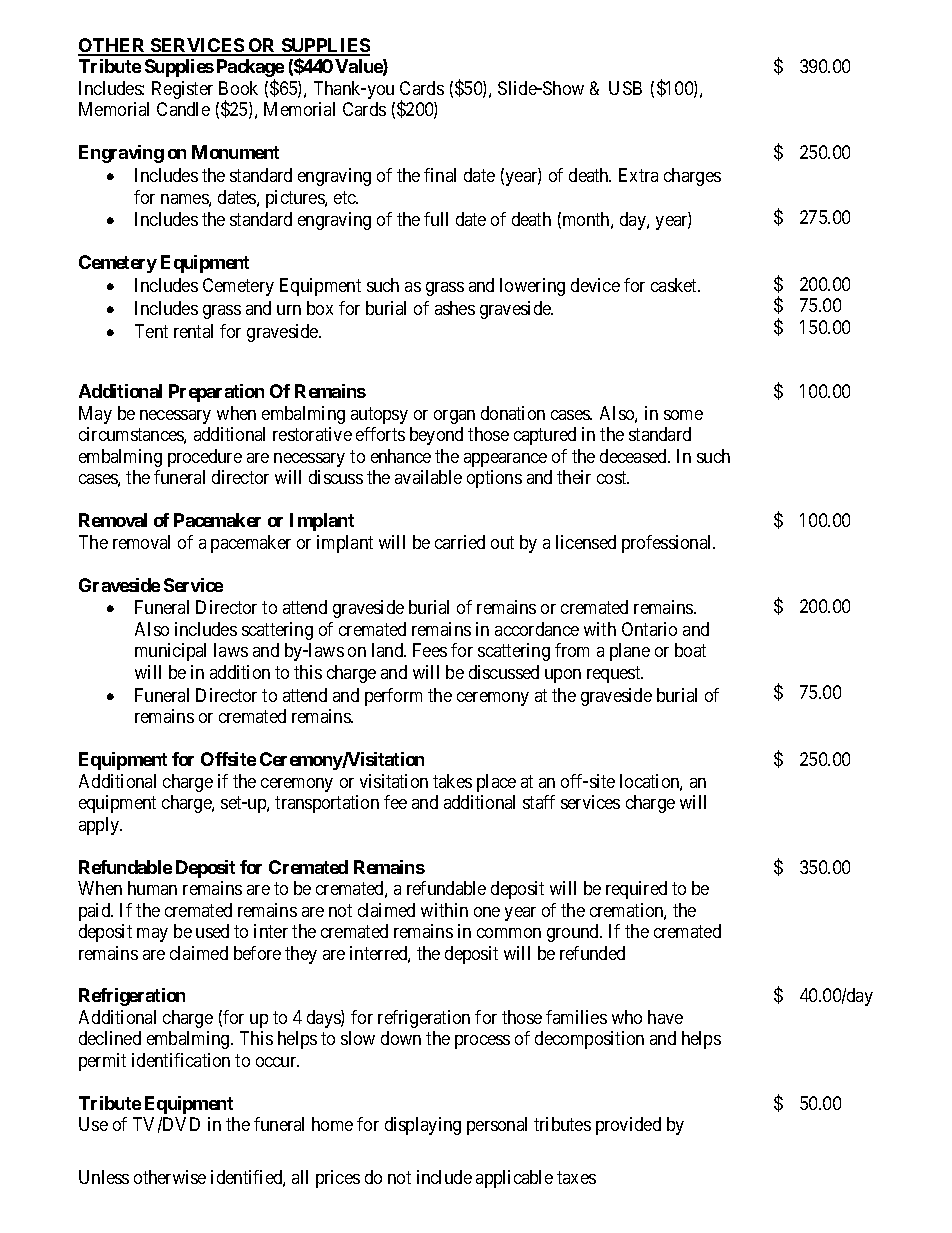 The width and height of the image is (952, 1233). Describe the element at coordinates (440, 175) in the image. I see `final` at that location.
